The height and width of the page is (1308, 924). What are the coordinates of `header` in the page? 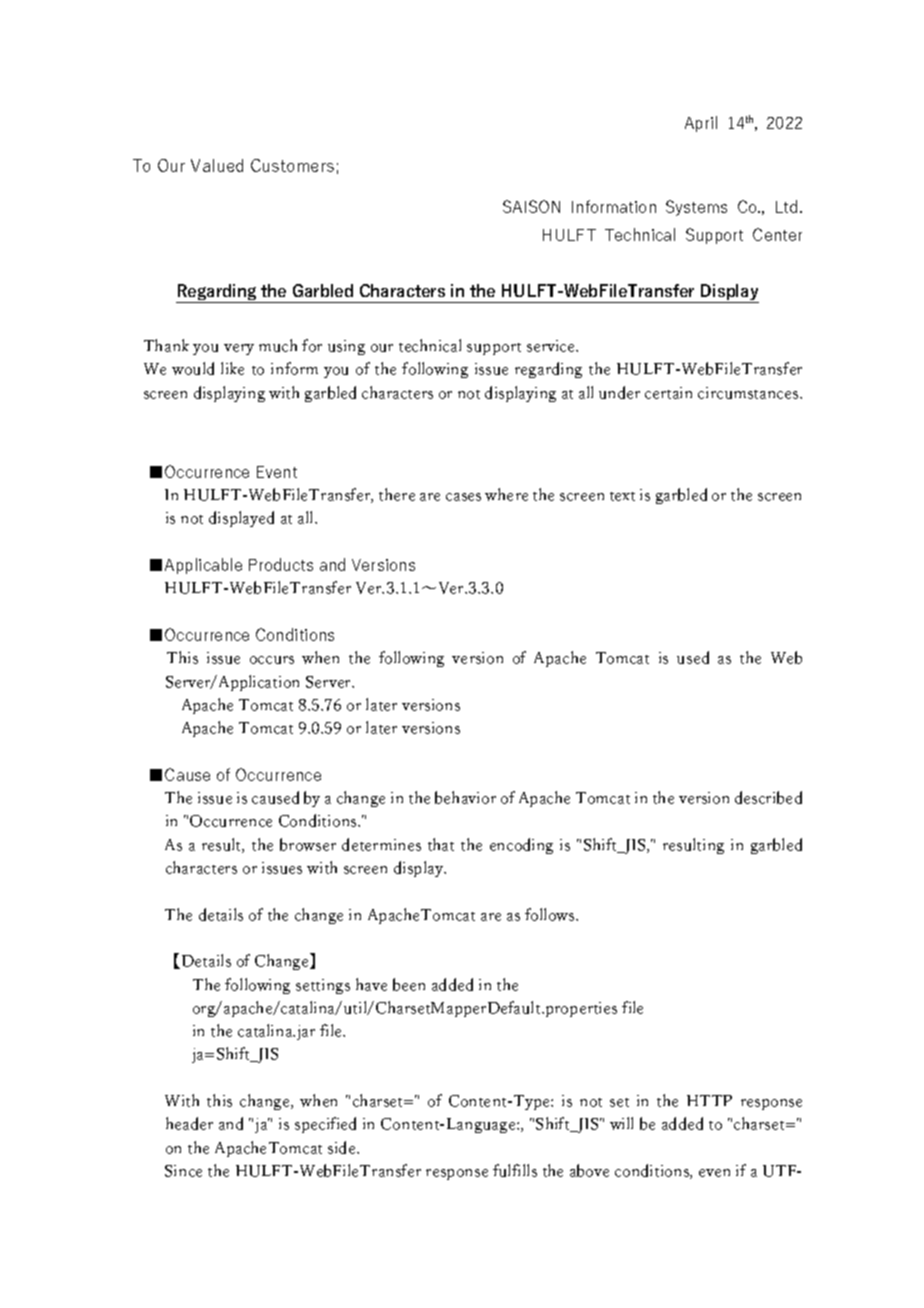 It's located at (189, 1123).
